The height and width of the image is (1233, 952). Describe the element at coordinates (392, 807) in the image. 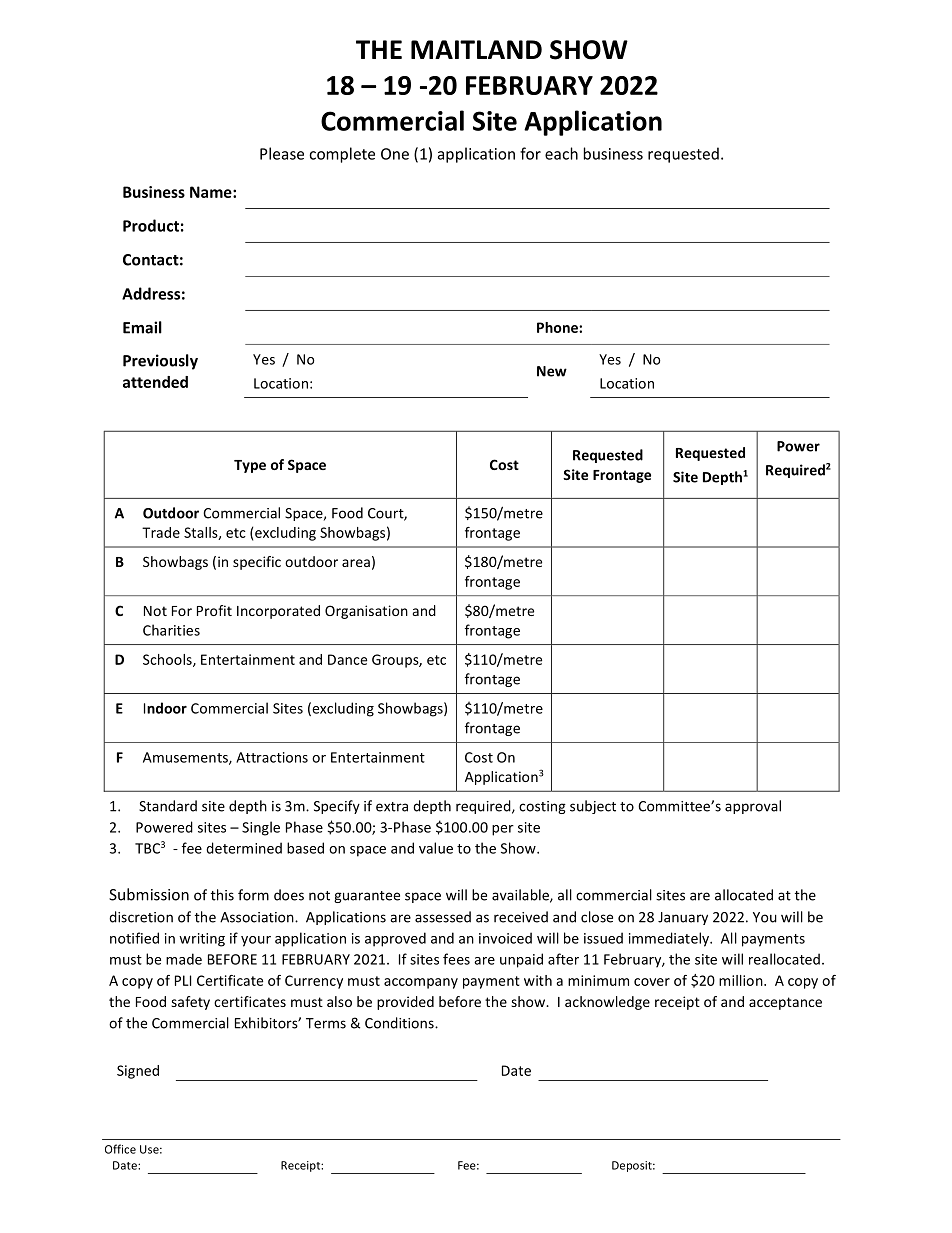

I see `extra` at that location.
